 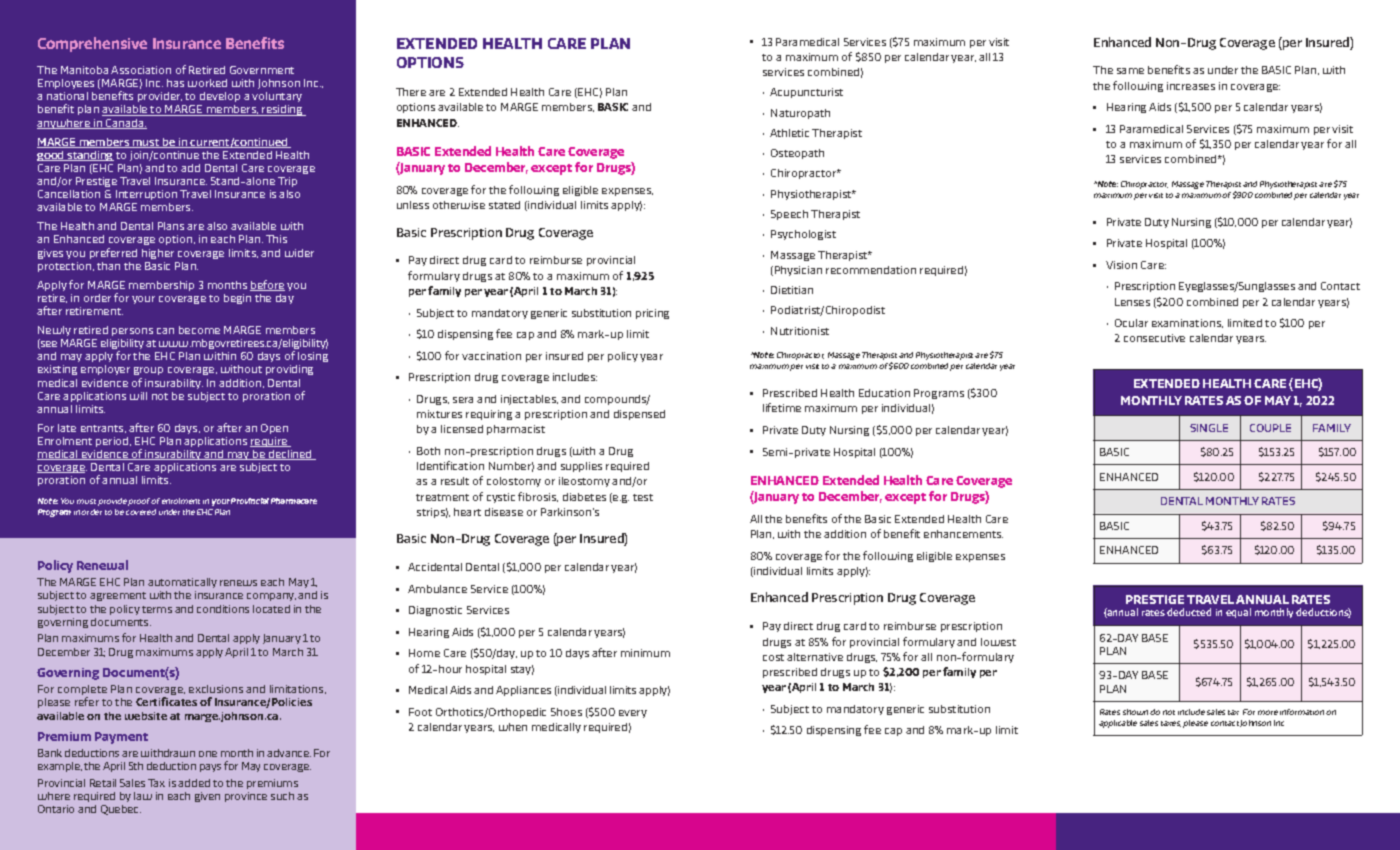 What do you see at coordinates (643, 497) in the screenshot?
I see `test` at bounding box center [643, 497].
